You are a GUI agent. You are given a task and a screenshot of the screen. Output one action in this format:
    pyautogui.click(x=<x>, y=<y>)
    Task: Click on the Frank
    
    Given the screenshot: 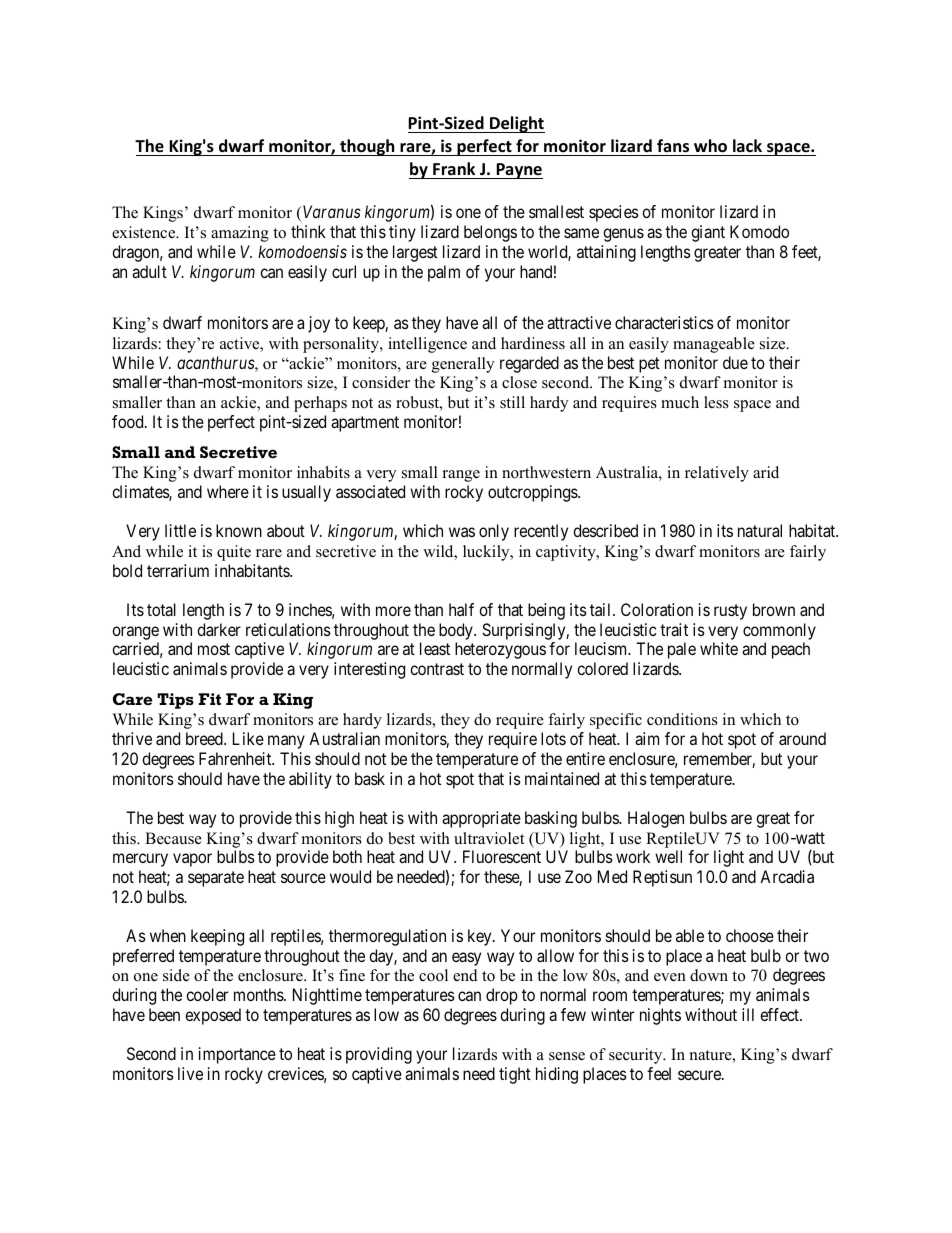 What is the action you would take?
    pyautogui.click(x=454, y=168)
